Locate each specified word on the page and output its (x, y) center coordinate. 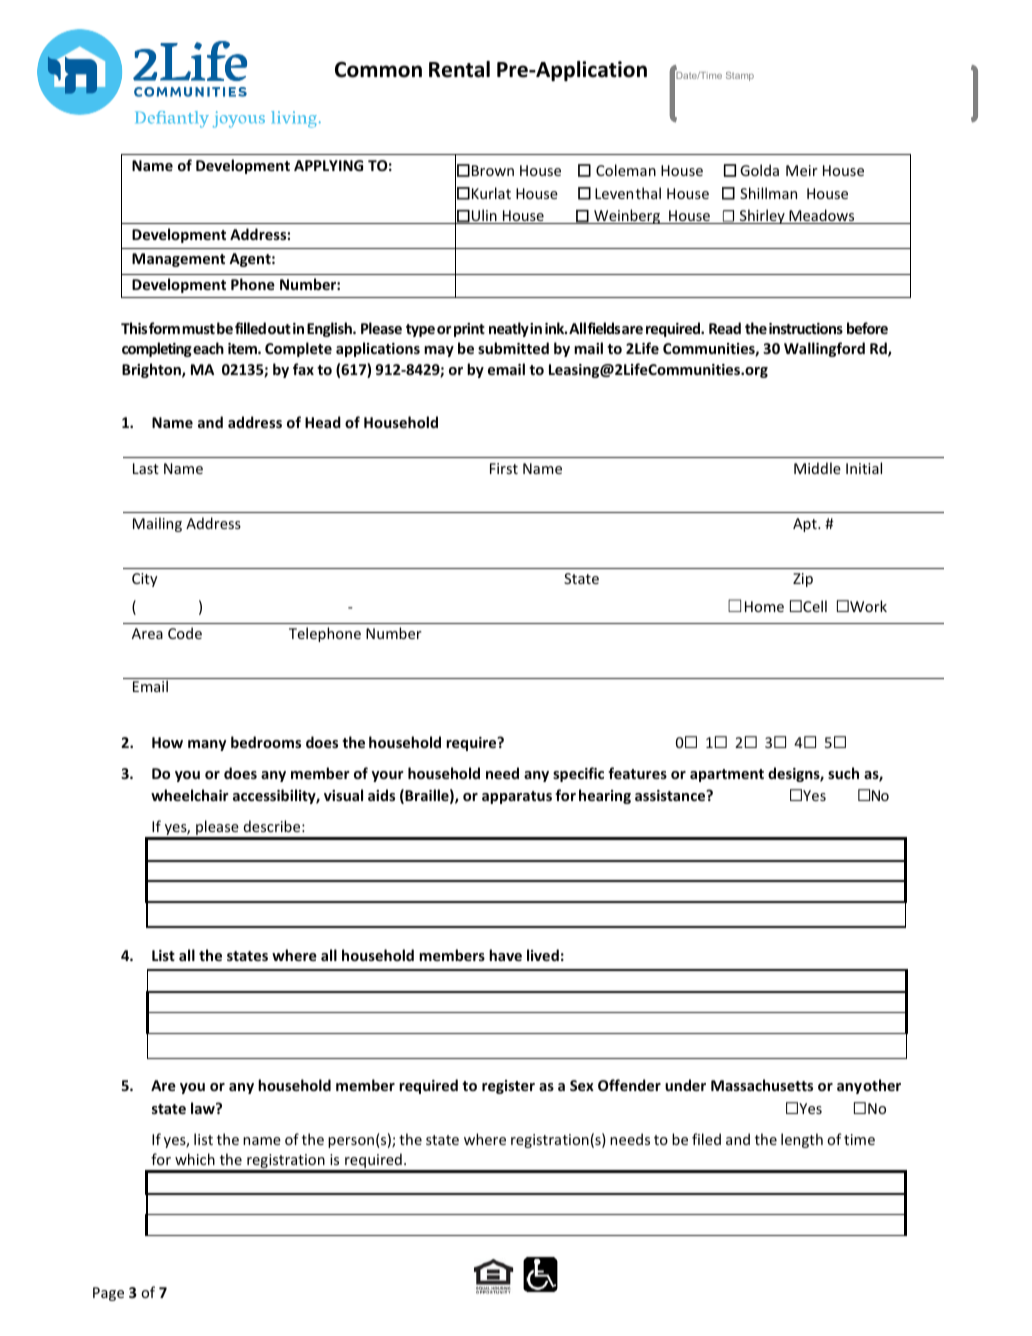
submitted (513, 348)
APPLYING (328, 165)
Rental (459, 69)
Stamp (740, 76)
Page (108, 1294)
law (204, 1108)
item (243, 348)
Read (725, 328)
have (505, 955)
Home (764, 606)
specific (578, 774)
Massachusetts (762, 1085)
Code (185, 633)
